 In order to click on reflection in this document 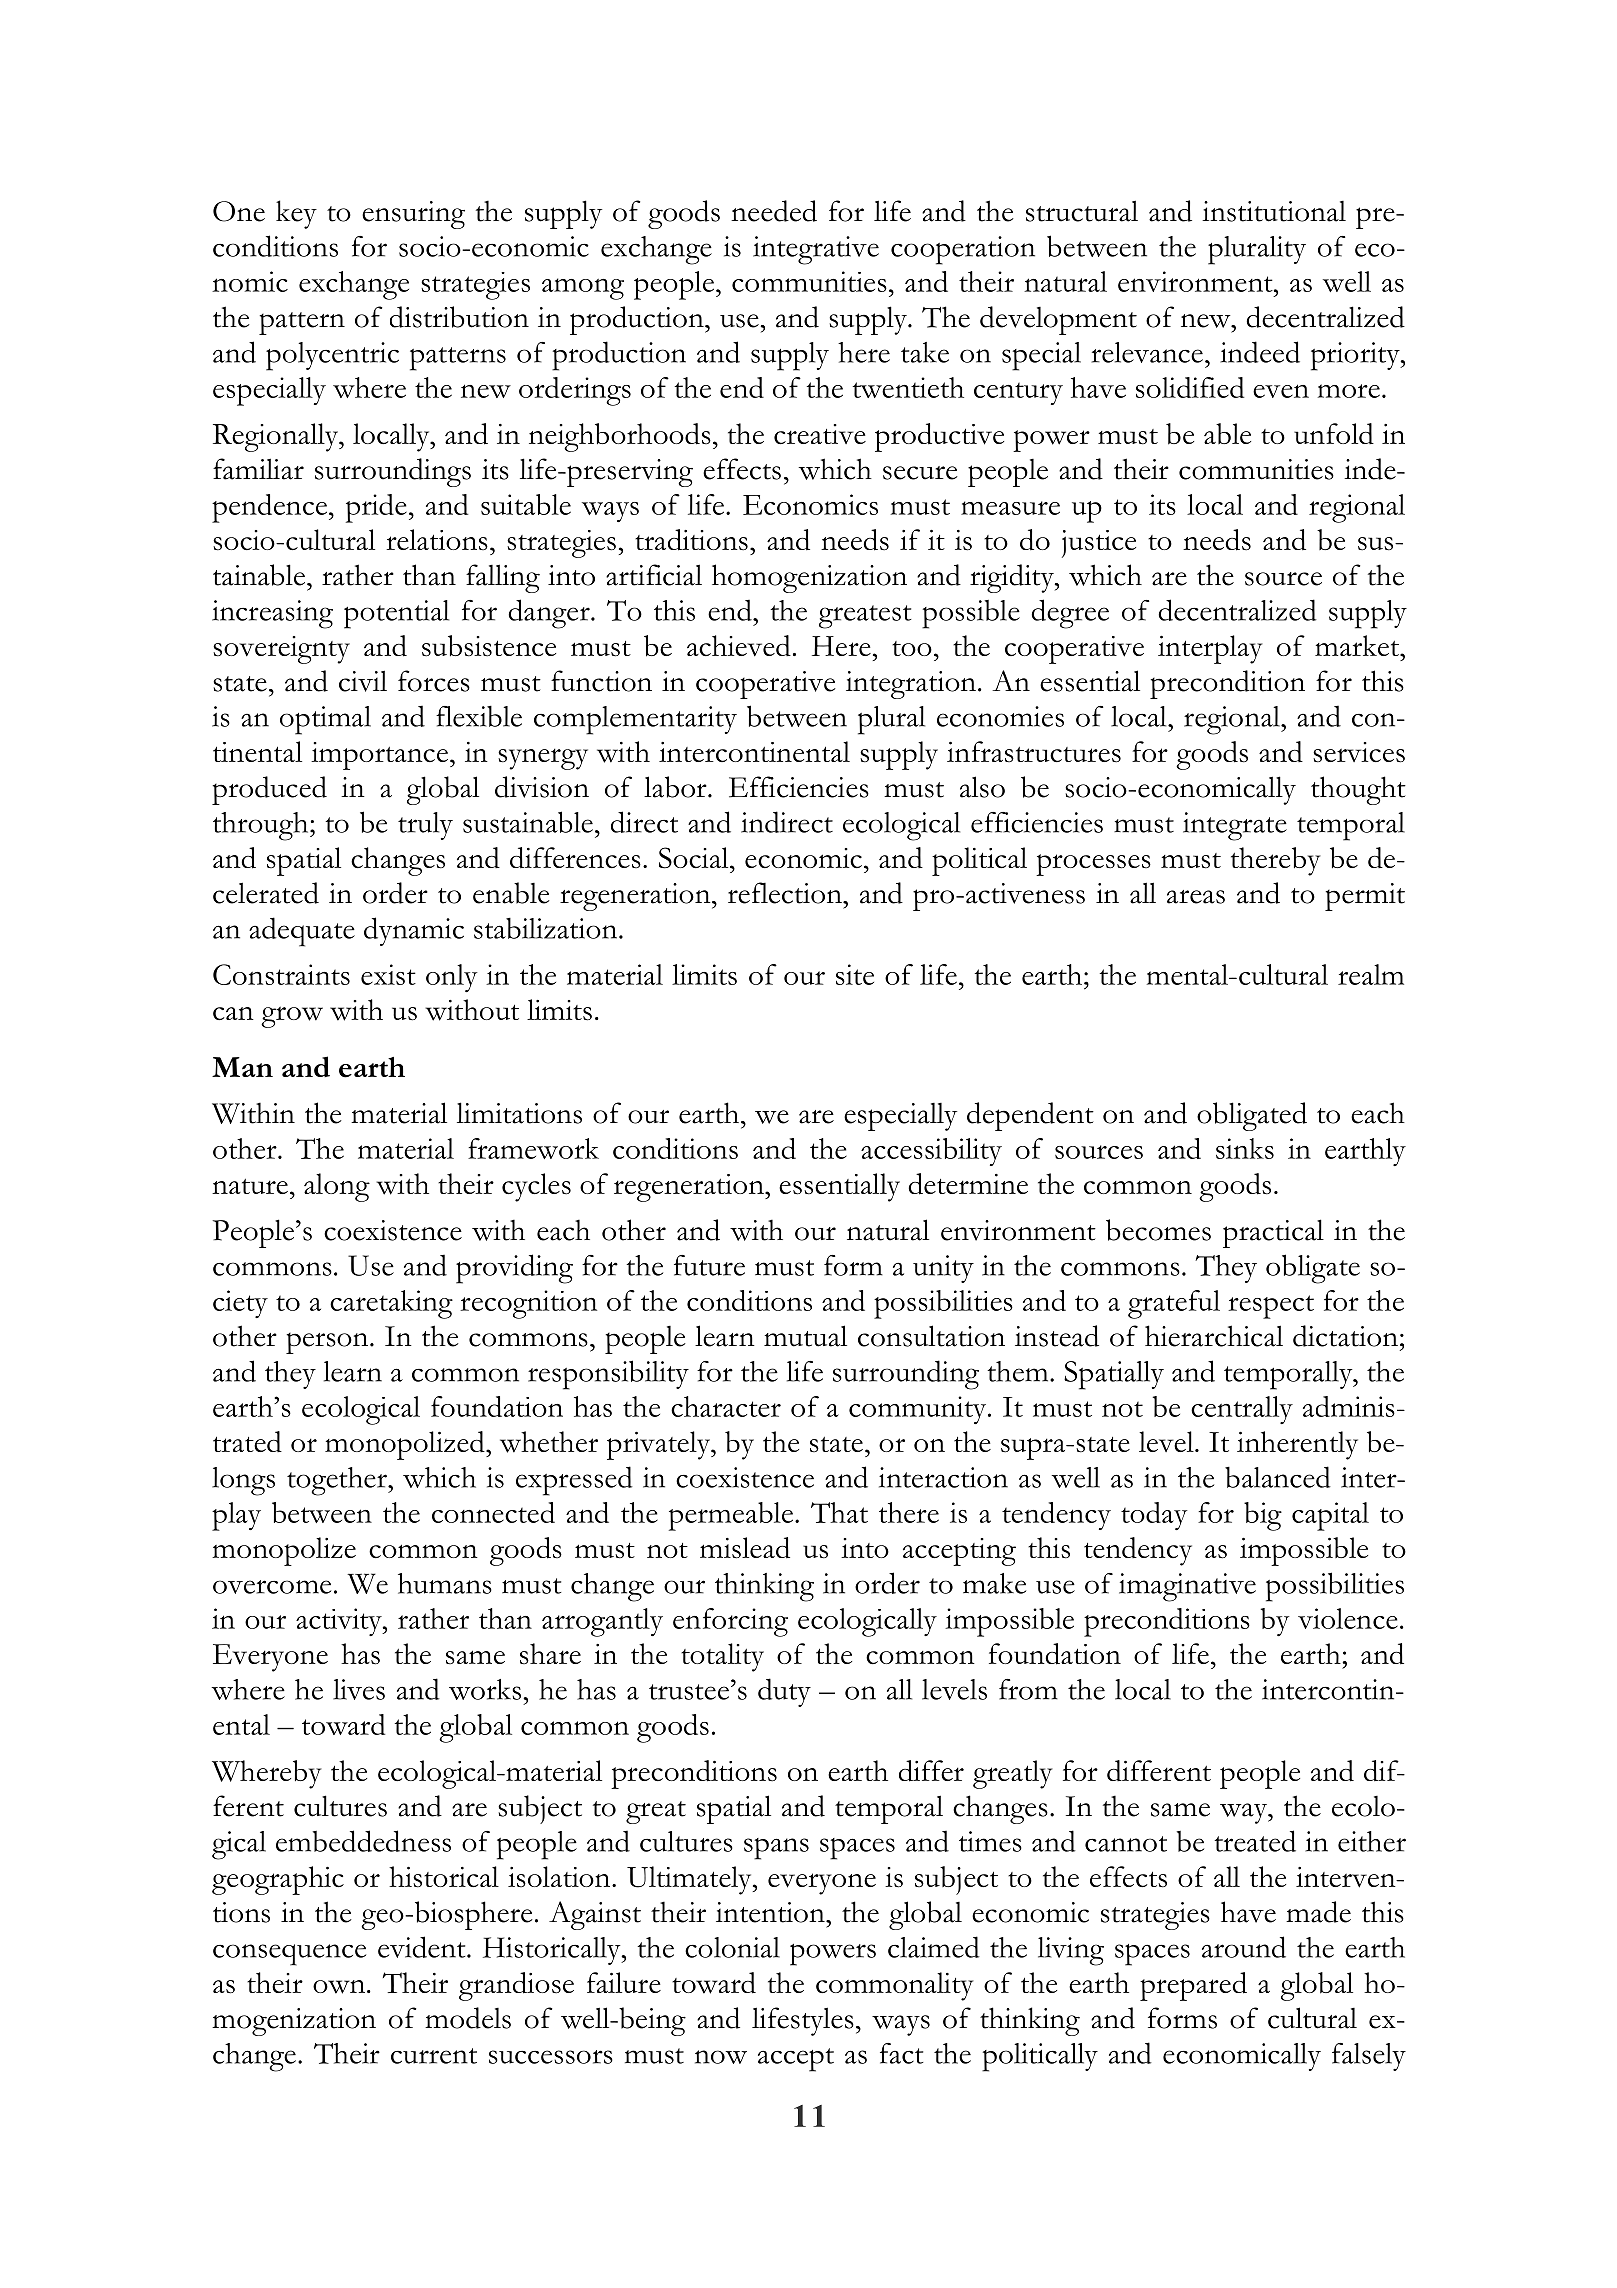, I will do `click(786, 893)`.
